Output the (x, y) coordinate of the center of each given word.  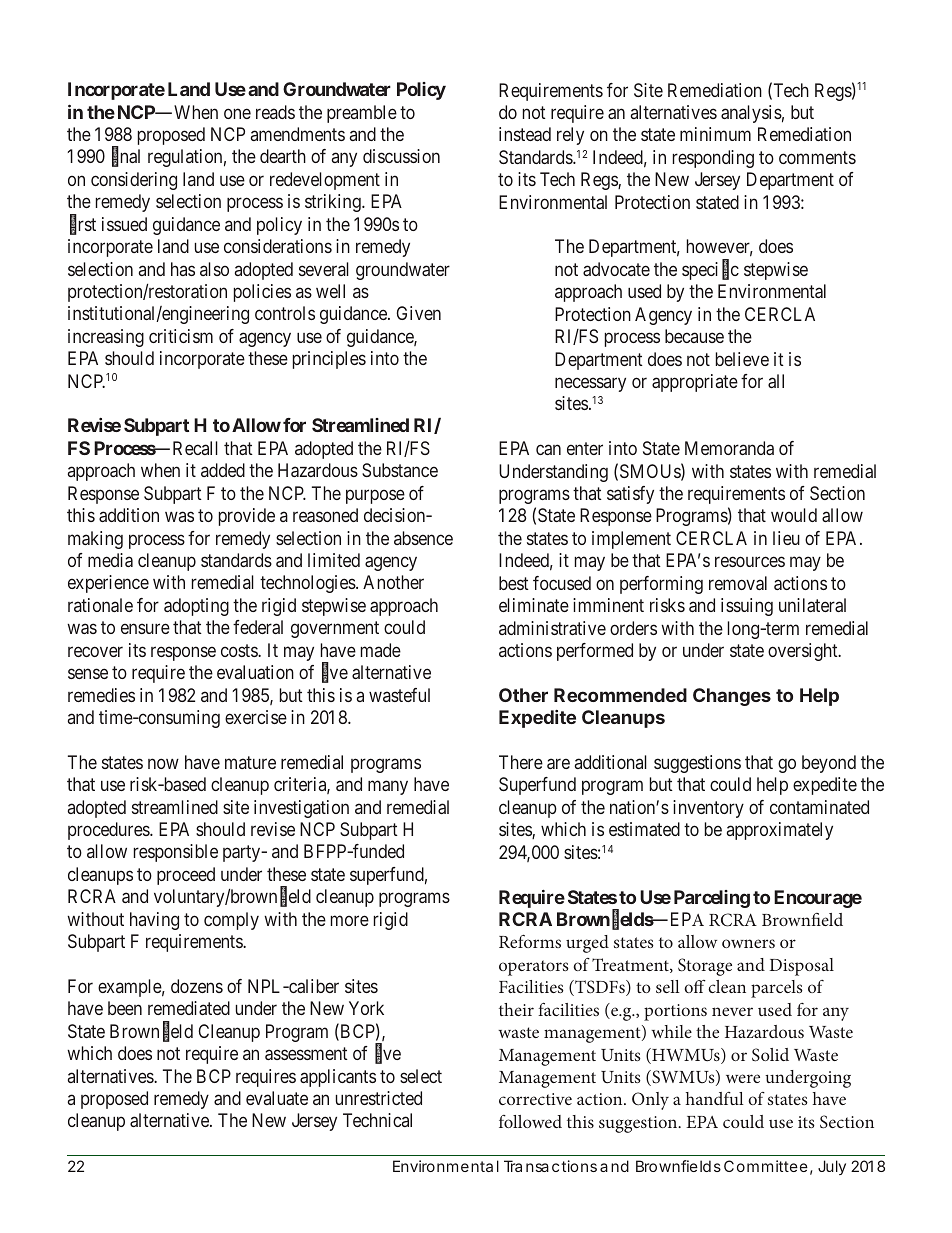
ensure (145, 629)
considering (134, 181)
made (381, 650)
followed (530, 1121)
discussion (401, 156)
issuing (747, 607)
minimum (715, 134)
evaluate (277, 1098)
